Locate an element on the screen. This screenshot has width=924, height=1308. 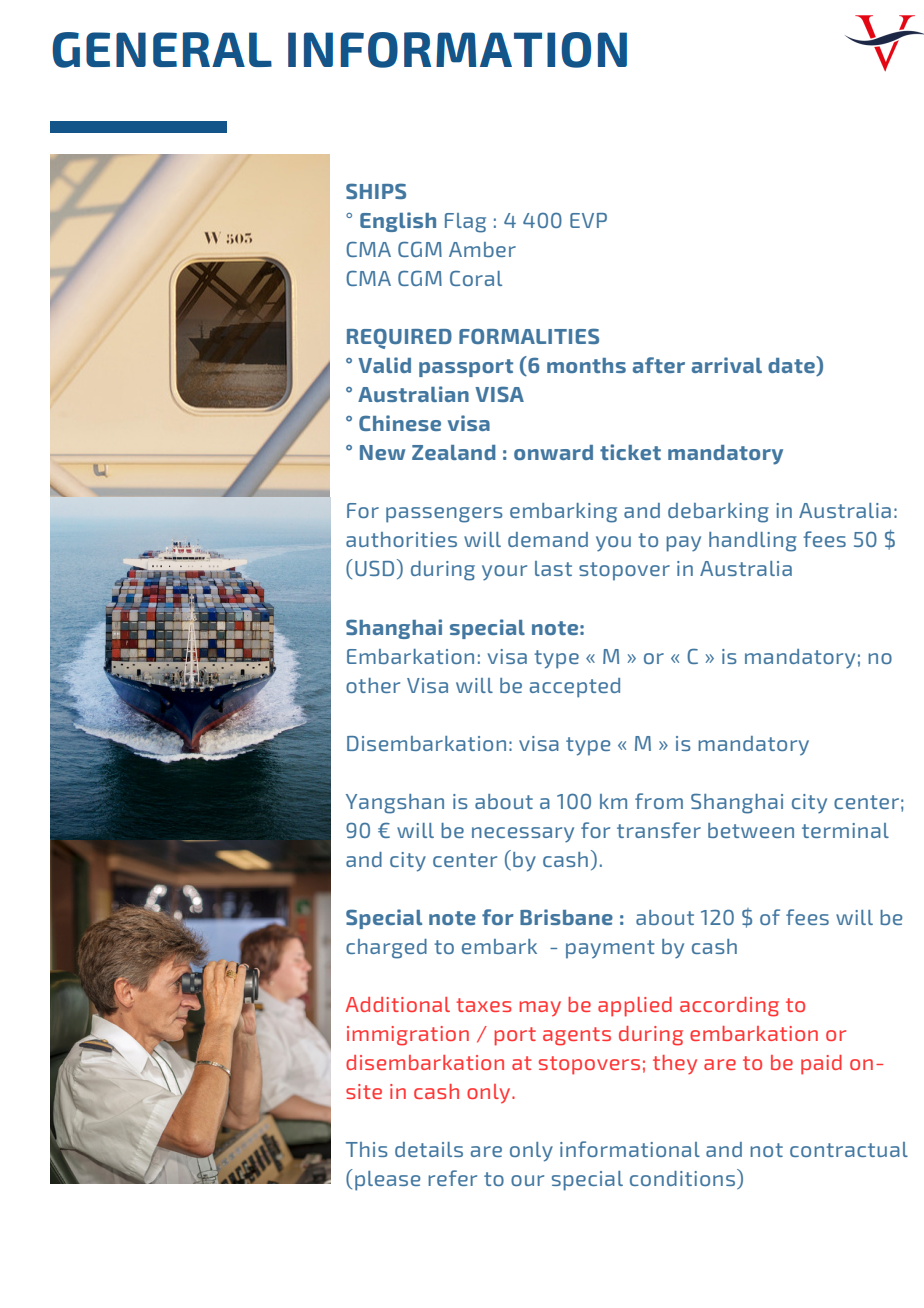
New is located at coordinates (382, 452).
